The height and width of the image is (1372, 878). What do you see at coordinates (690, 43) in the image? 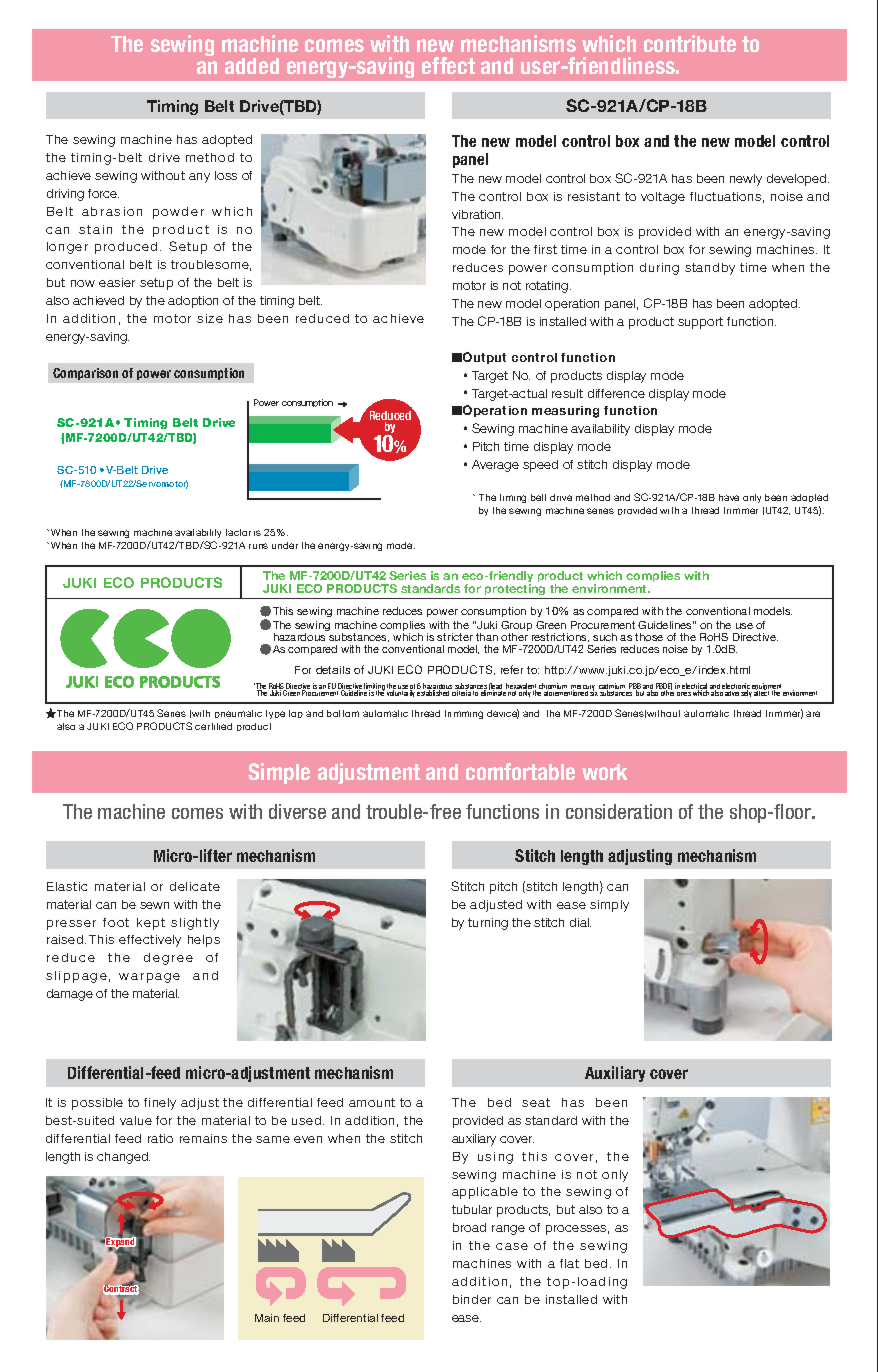
I see `contribute` at bounding box center [690, 43].
